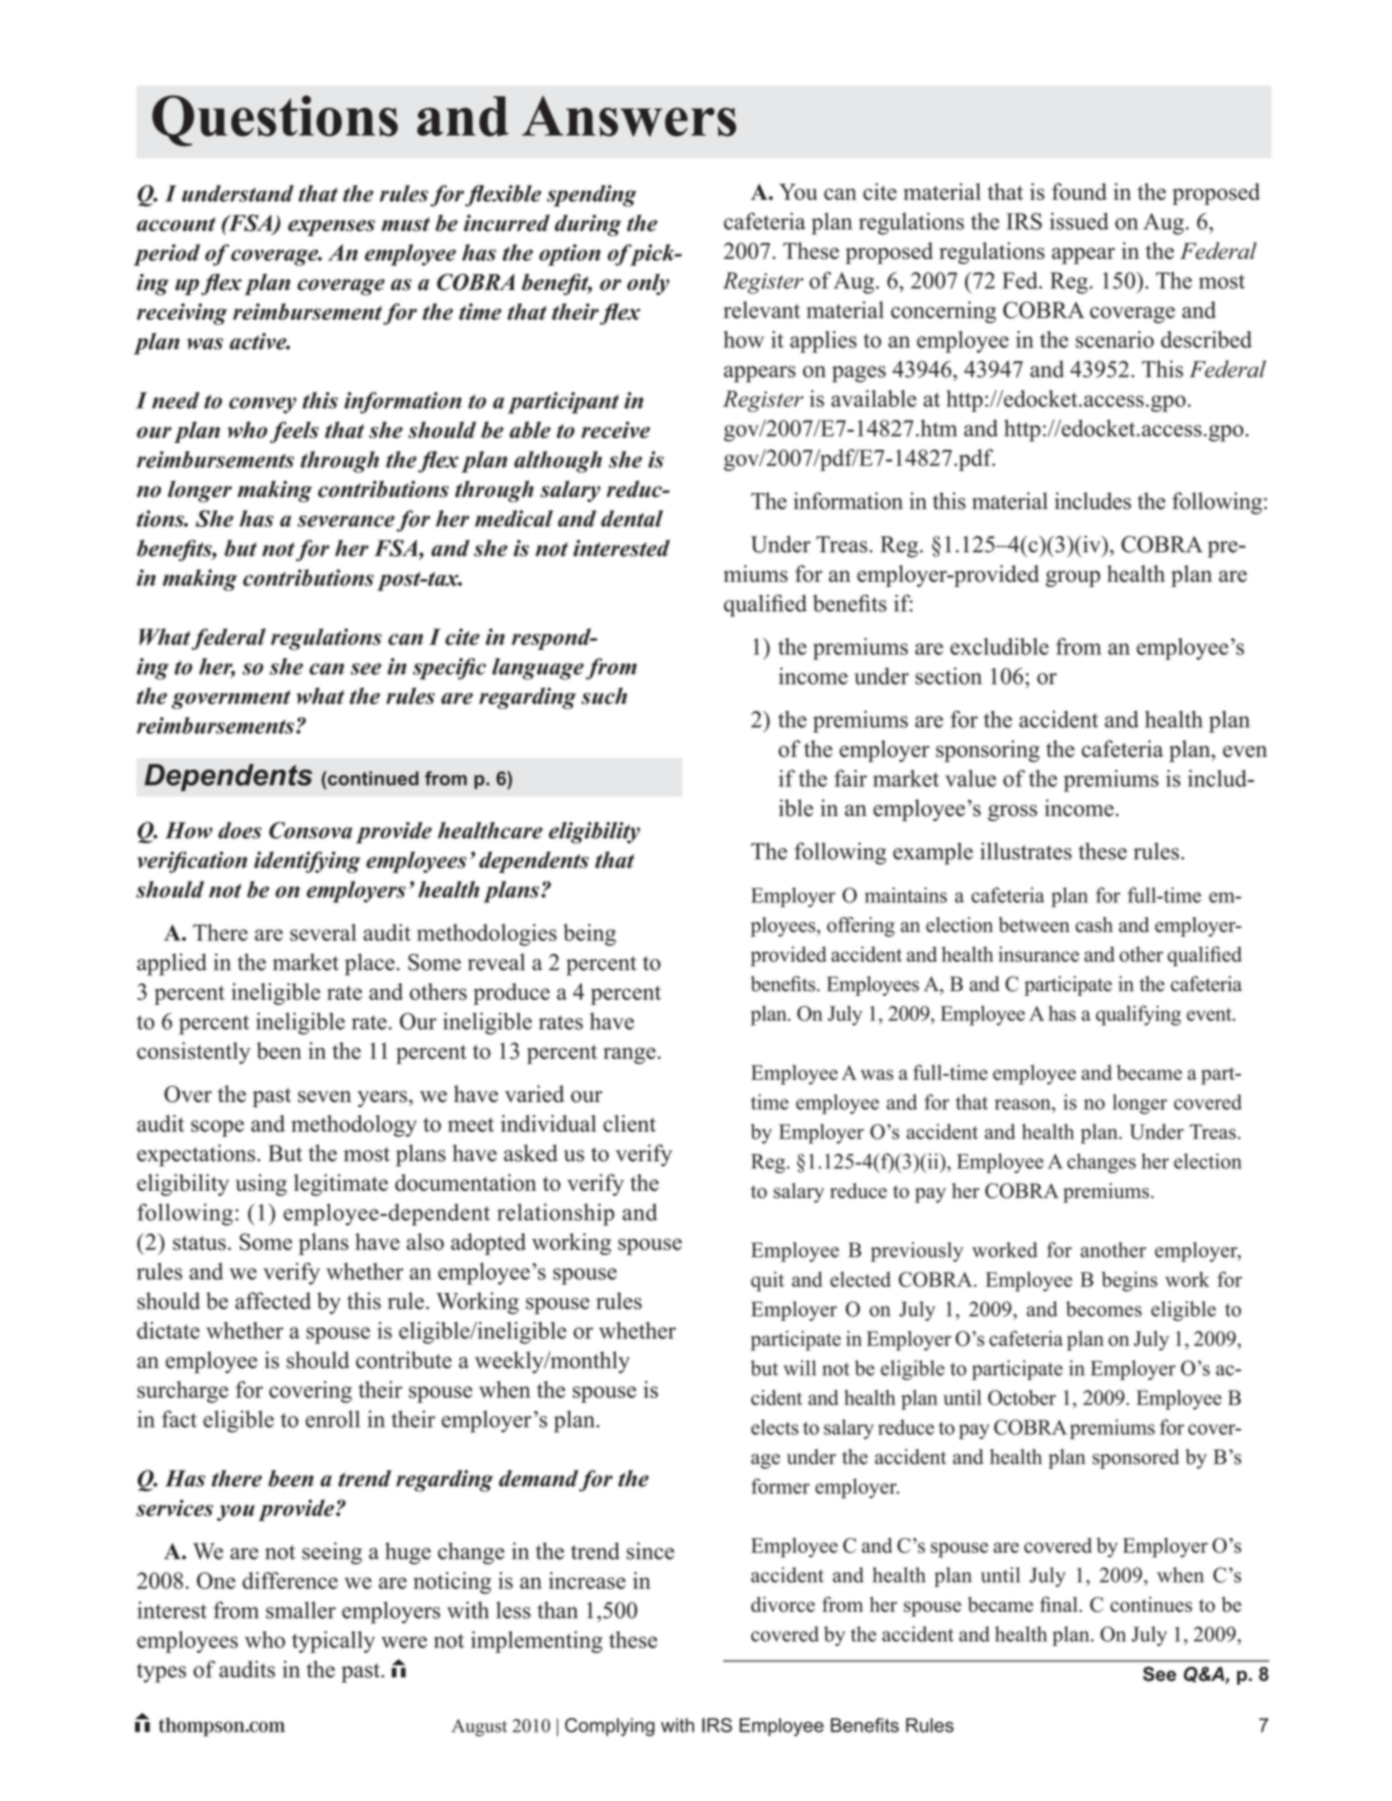  Describe the element at coordinates (1073, 578) in the page. I see `group` at that location.
